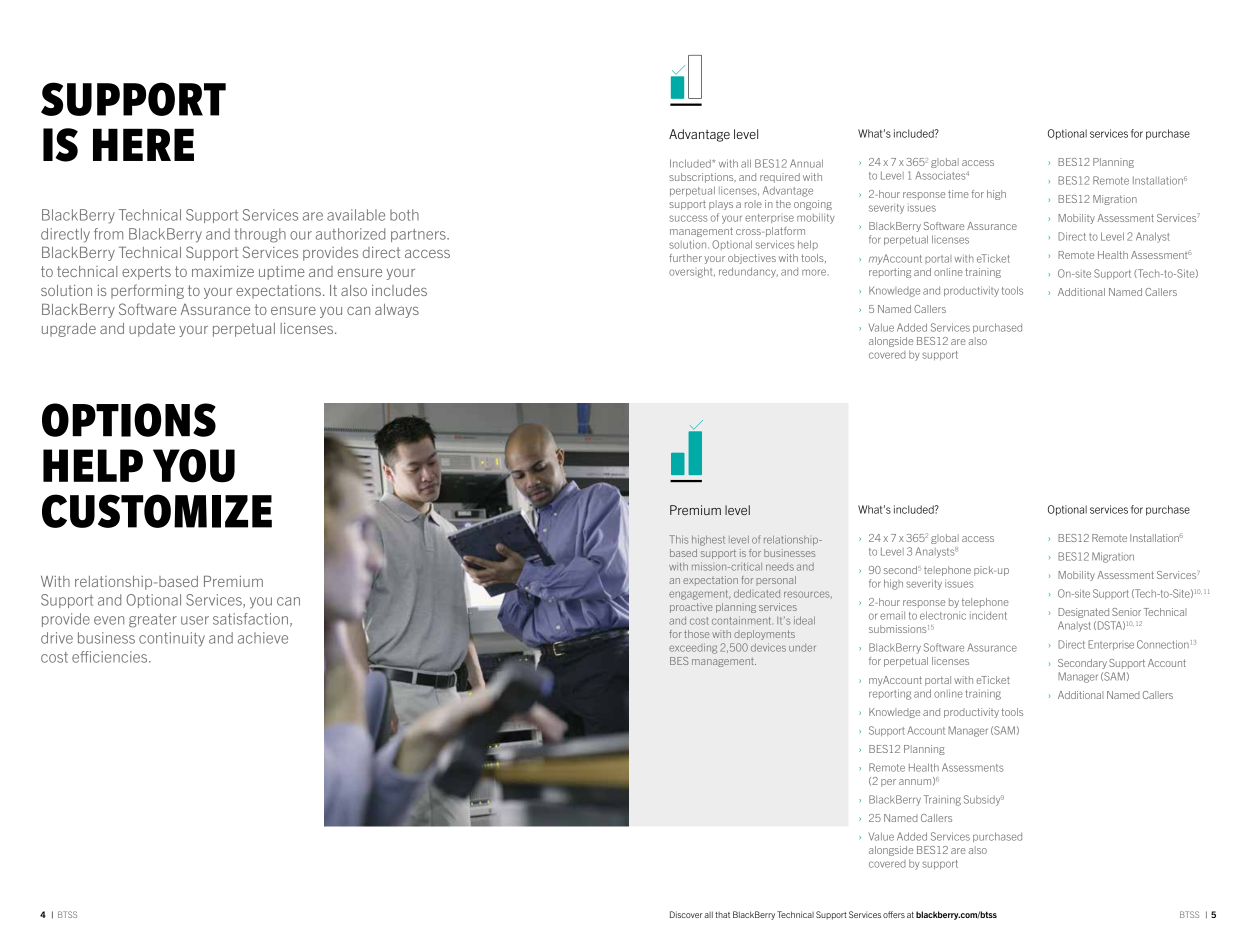 This screenshot has height=952, width=1257. What do you see at coordinates (722, 915) in the screenshot?
I see `that` at bounding box center [722, 915].
